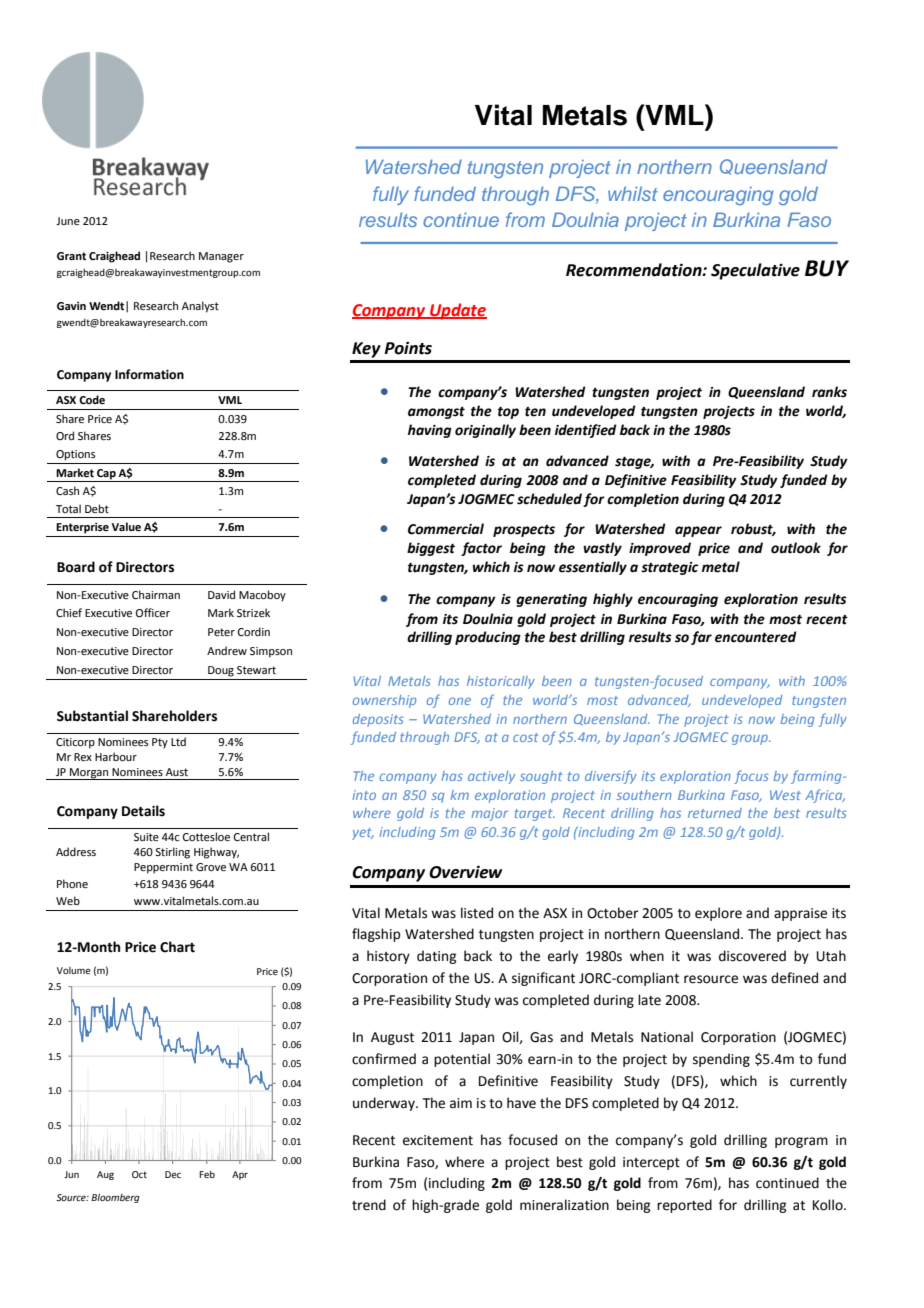 The height and width of the screenshot is (1308, 924). What do you see at coordinates (221, 257) in the screenshot?
I see `Manager` at bounding box center [221, 257].
